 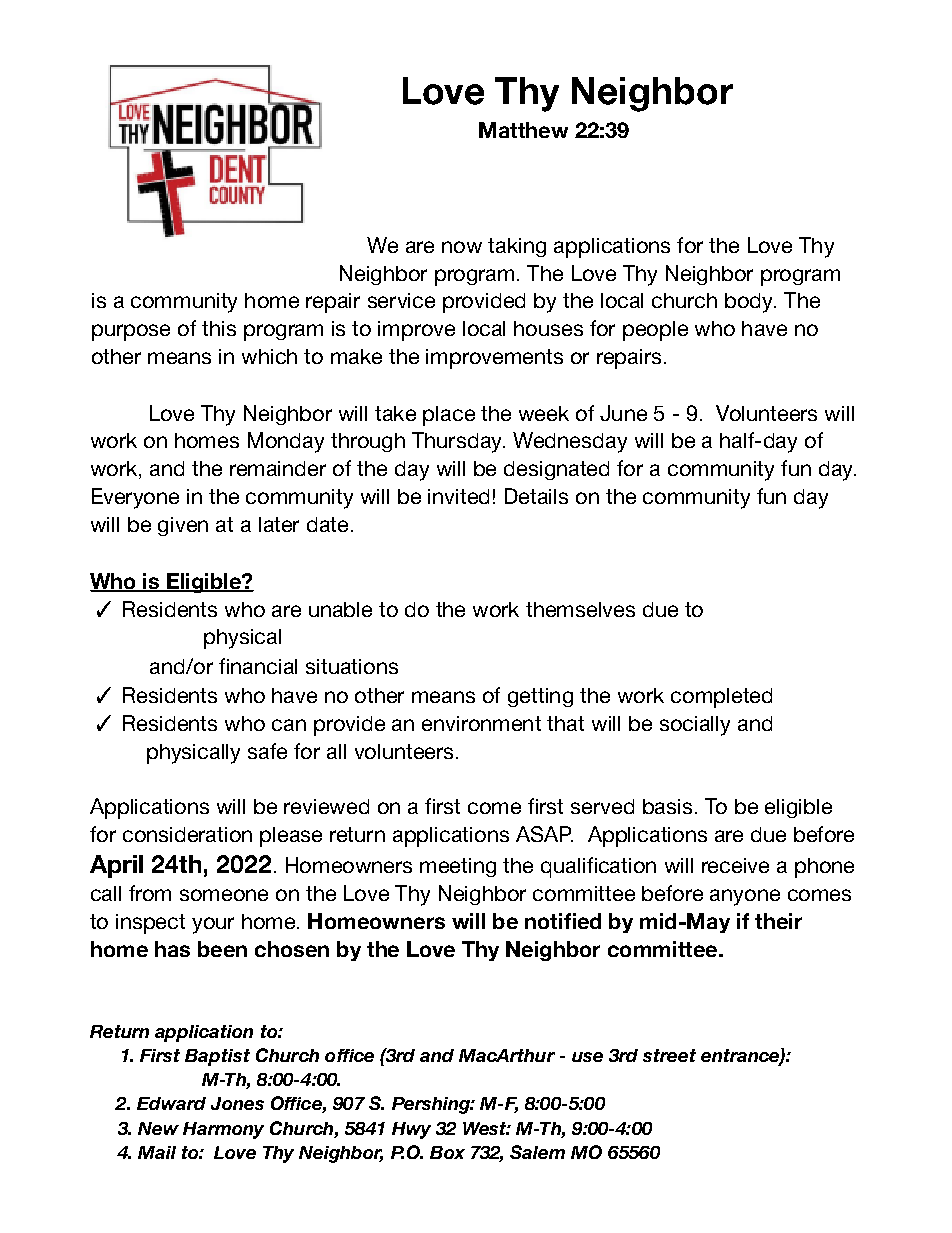 I want to click on completed, so click(x=721, y=698).
